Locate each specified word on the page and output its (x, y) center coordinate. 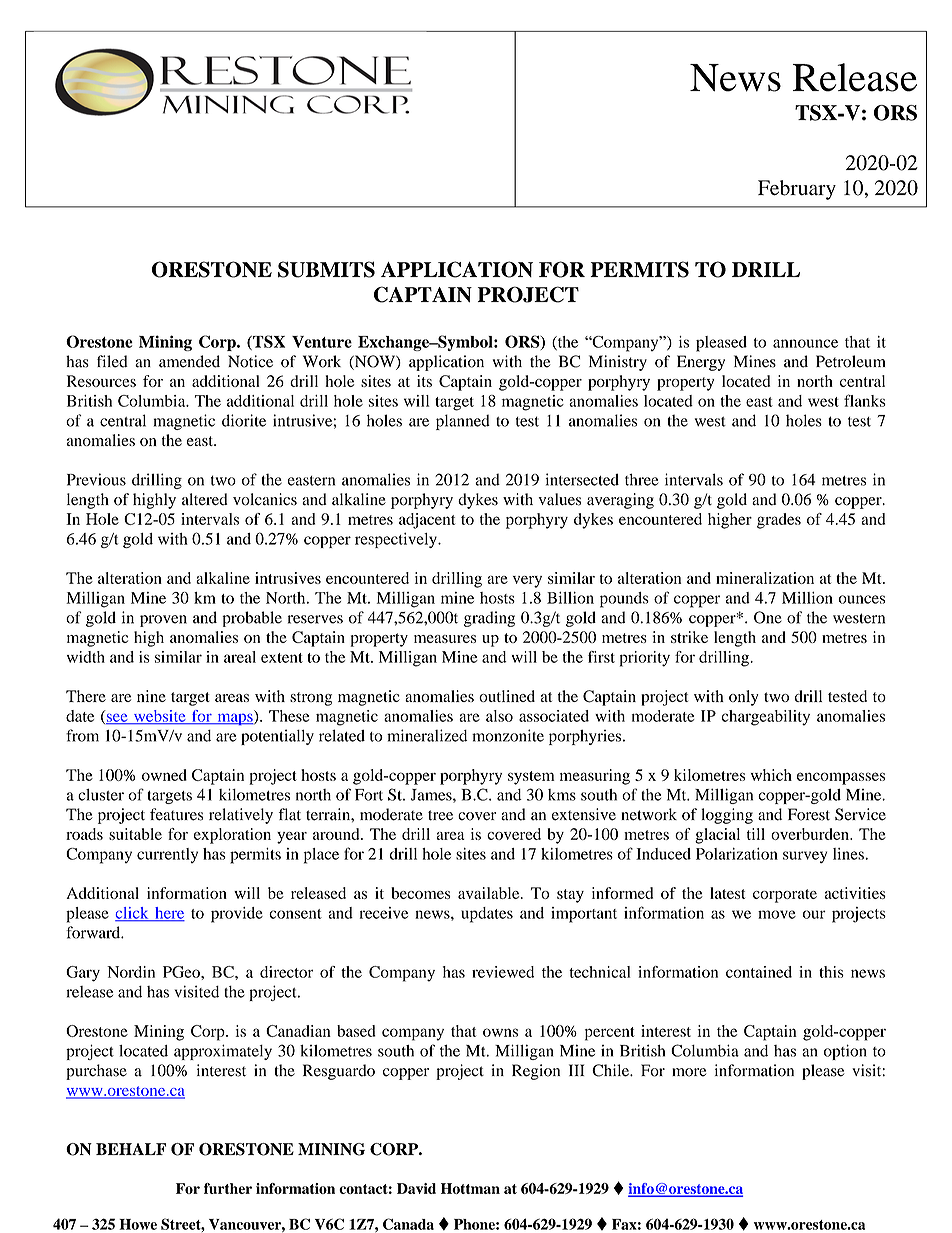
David (416, 1188)
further (228, 1188)
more (689, 1072)
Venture (322, 342)
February (797, 190)
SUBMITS (326, 269)
